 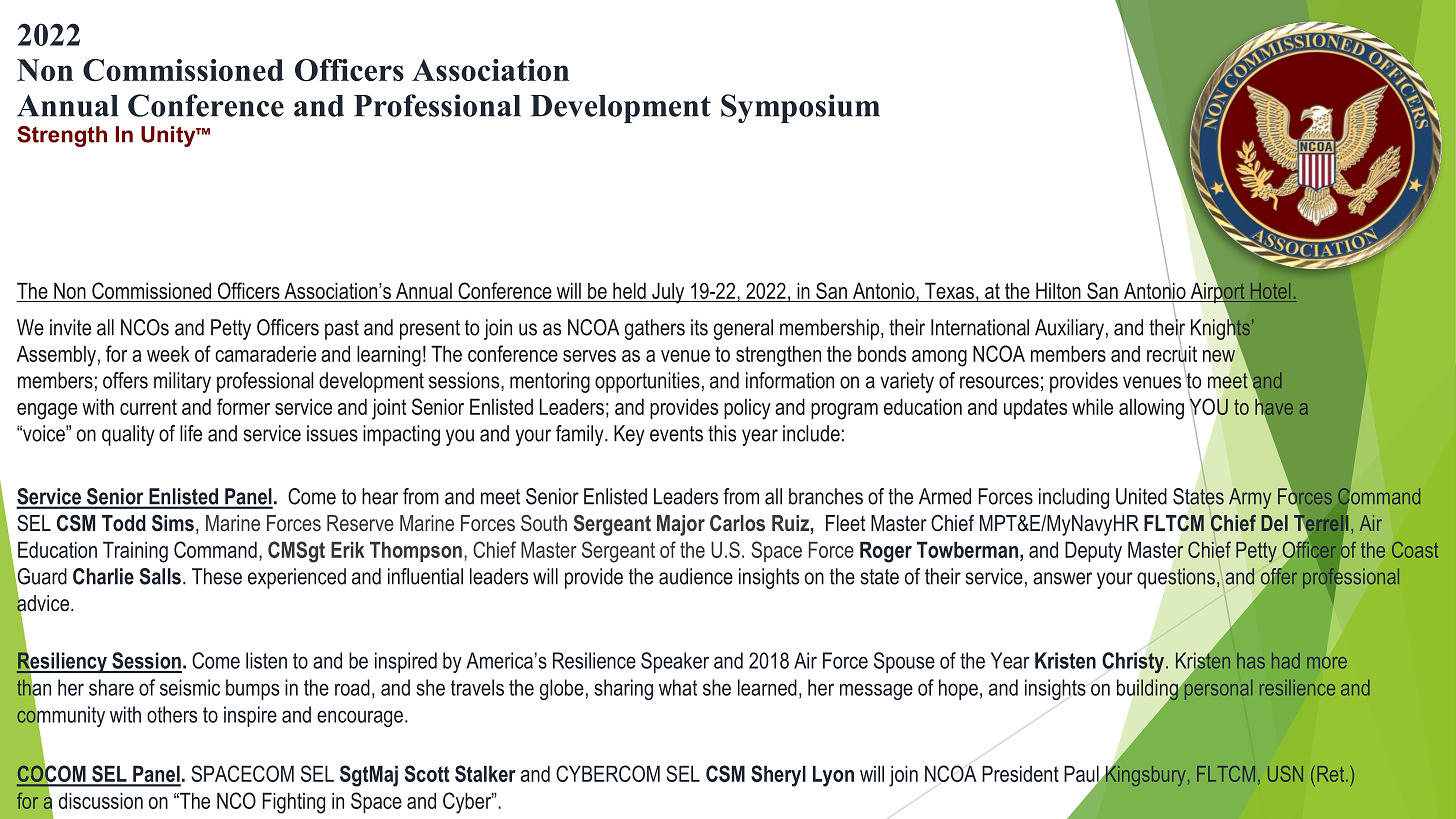 What do you see at coordinates (1058, 291) in the screenshot?
I see `Hilton` at bounding box center [1058, 291].
